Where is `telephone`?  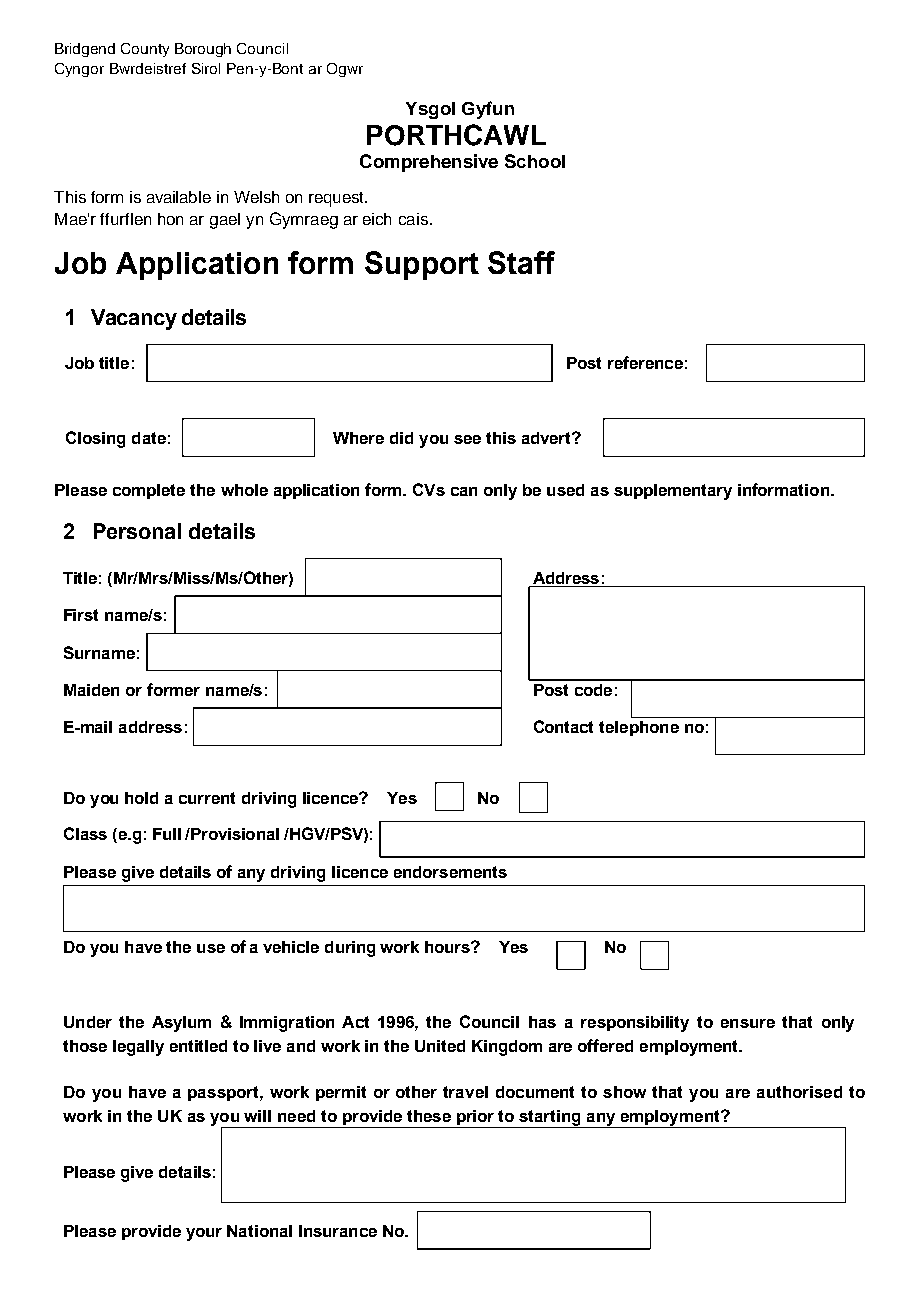
telephone is located at coordinates (639, 728).
